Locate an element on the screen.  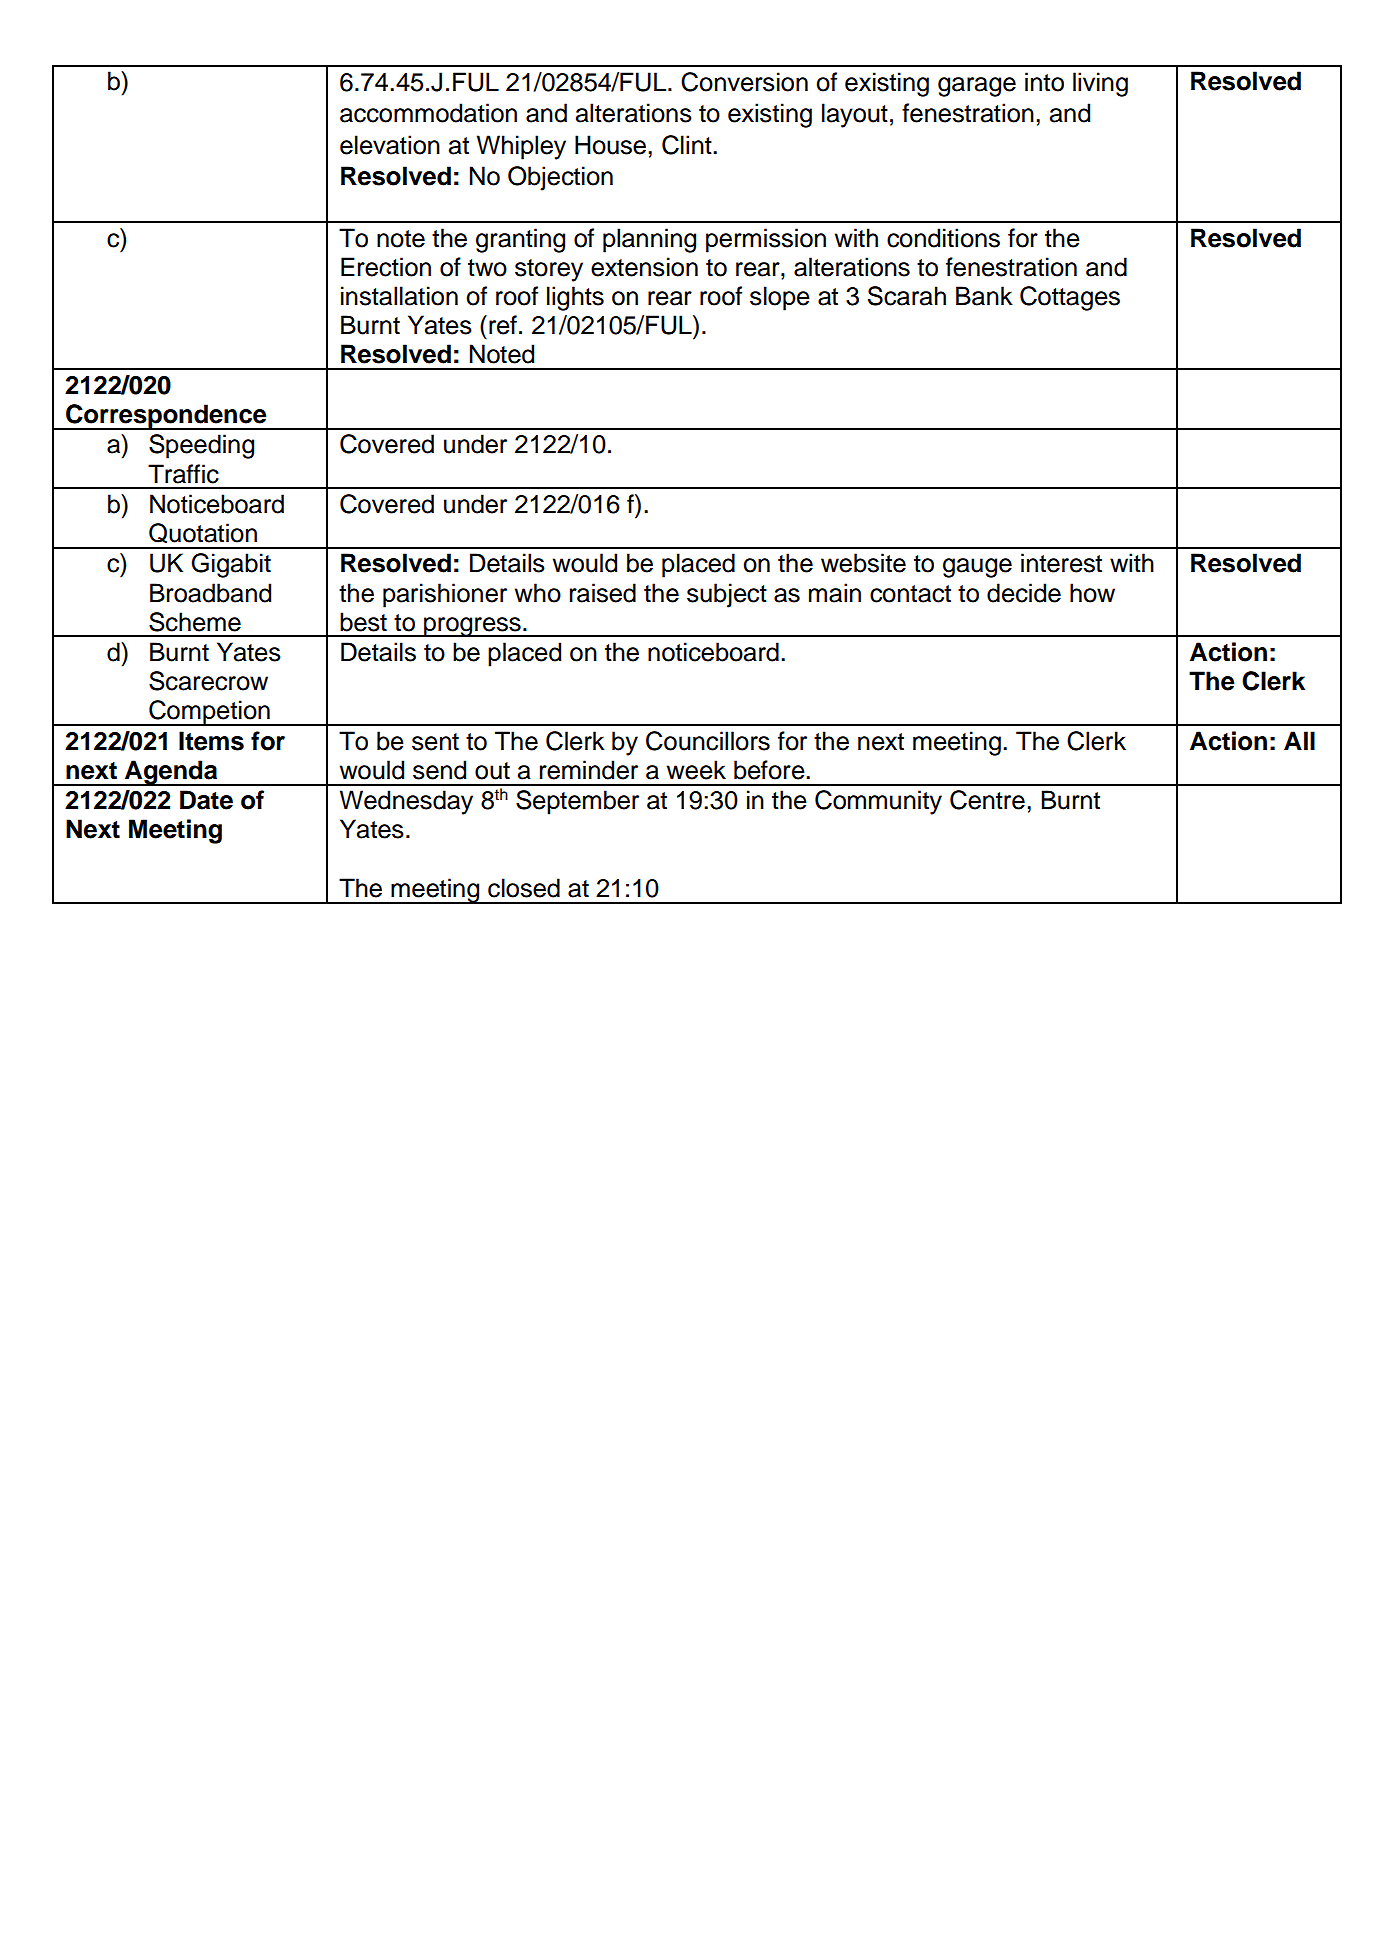
Erection is located at coordinates (386, 267).
